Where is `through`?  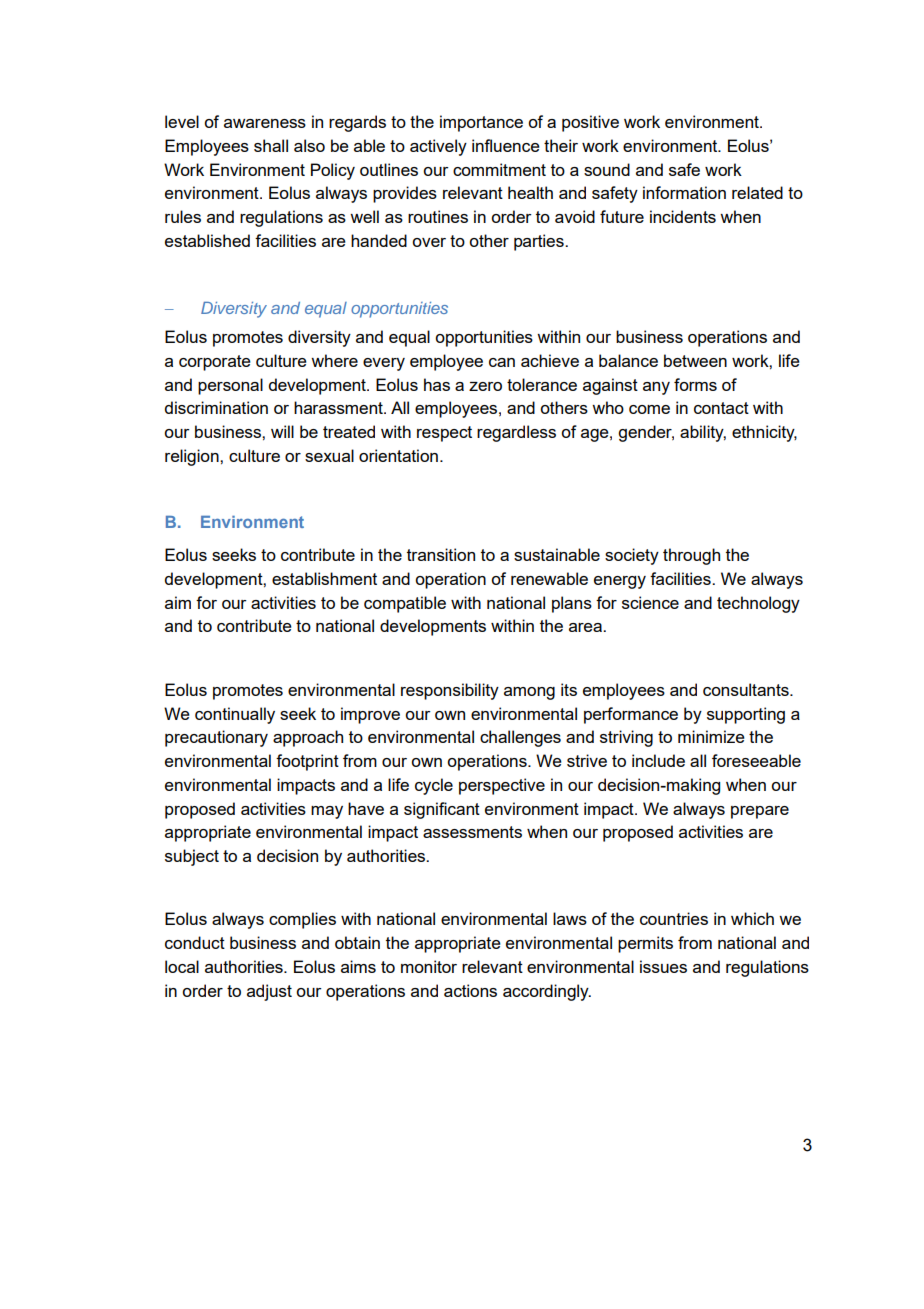
through is located at coordinates (691, 556).
